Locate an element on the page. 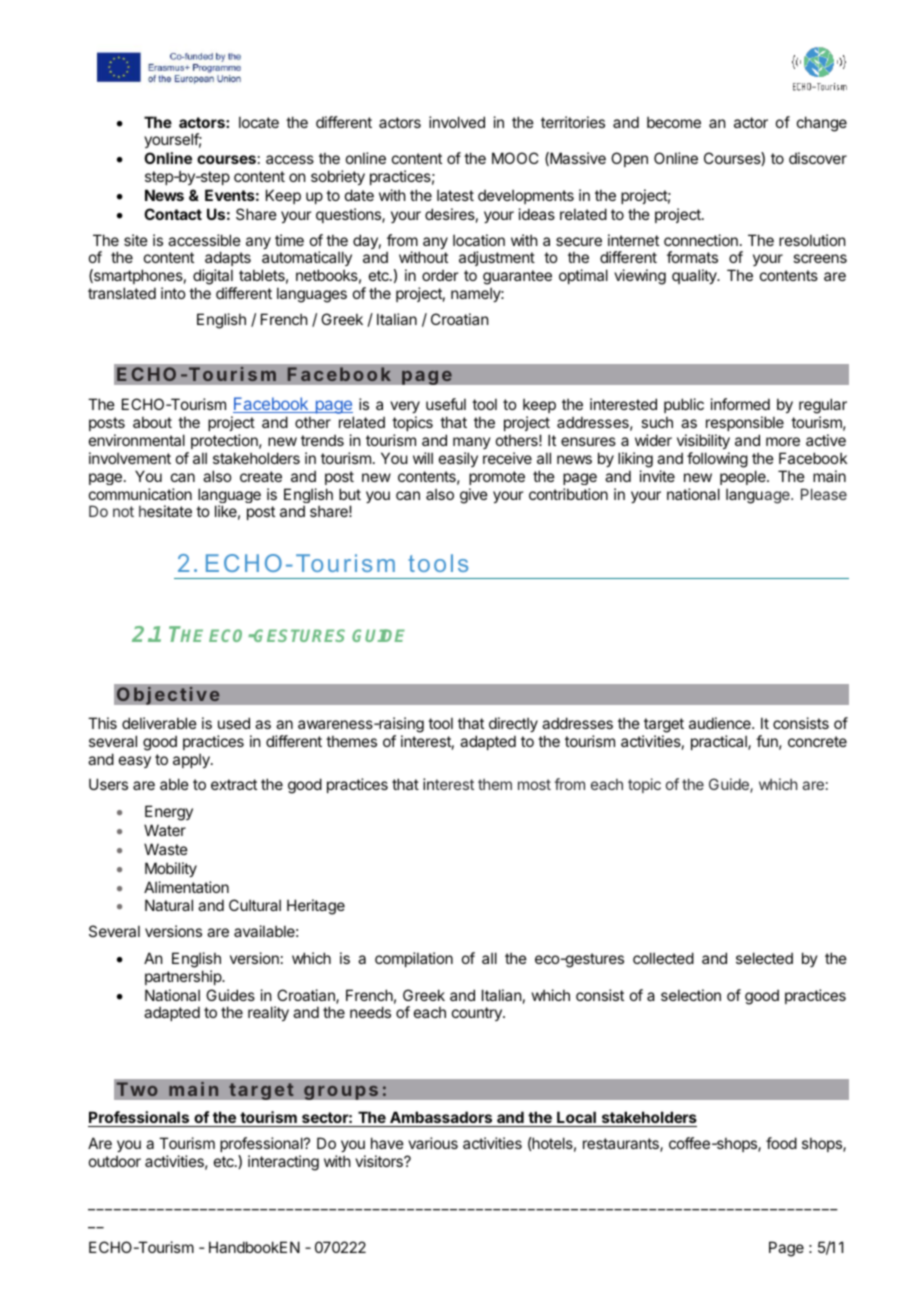 This document has height=1308, width=924. directly is located at coordinates (513, 724).
